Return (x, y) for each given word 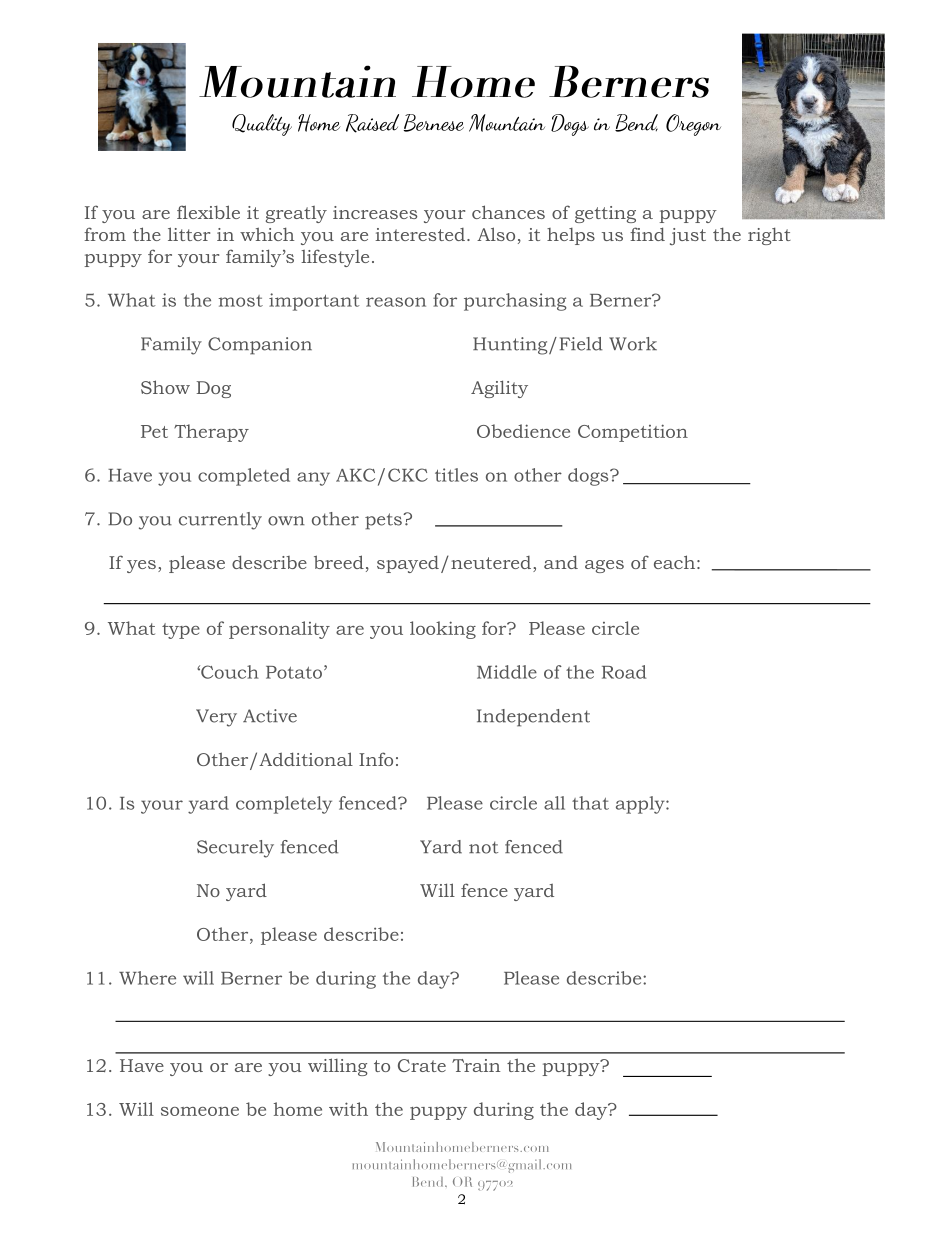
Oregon (693, 125)
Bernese (434, 123)
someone (200, 1111)
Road (624, 672)
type (181, 631)
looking (443, 630)
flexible (208, 212)
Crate (422, 1065)
